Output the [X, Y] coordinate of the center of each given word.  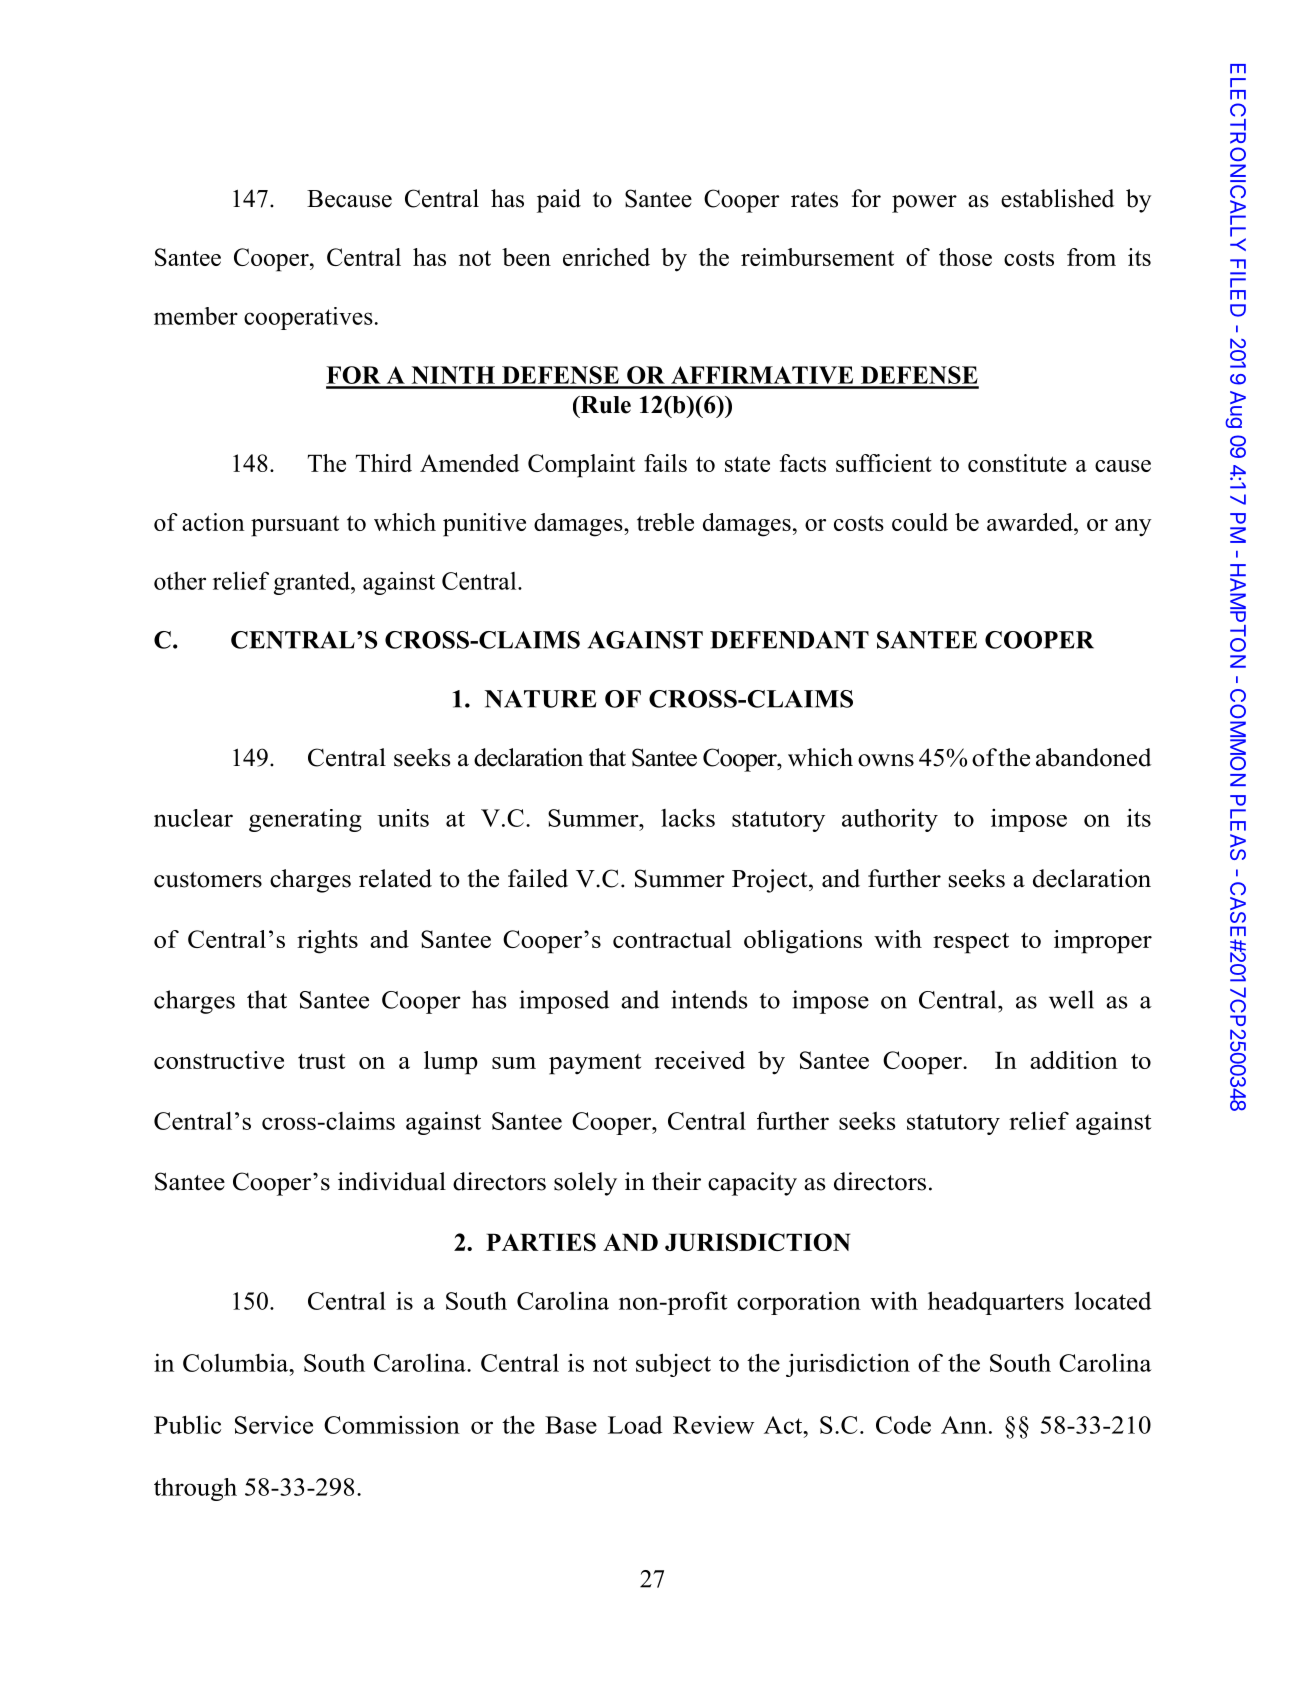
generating [305, 820]
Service [274, 1424]
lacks [688, 817]
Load [635, 1425]
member [196, 316]
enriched [606, 257]
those [965, 257]
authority [890, 820]
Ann [964, 1425]
